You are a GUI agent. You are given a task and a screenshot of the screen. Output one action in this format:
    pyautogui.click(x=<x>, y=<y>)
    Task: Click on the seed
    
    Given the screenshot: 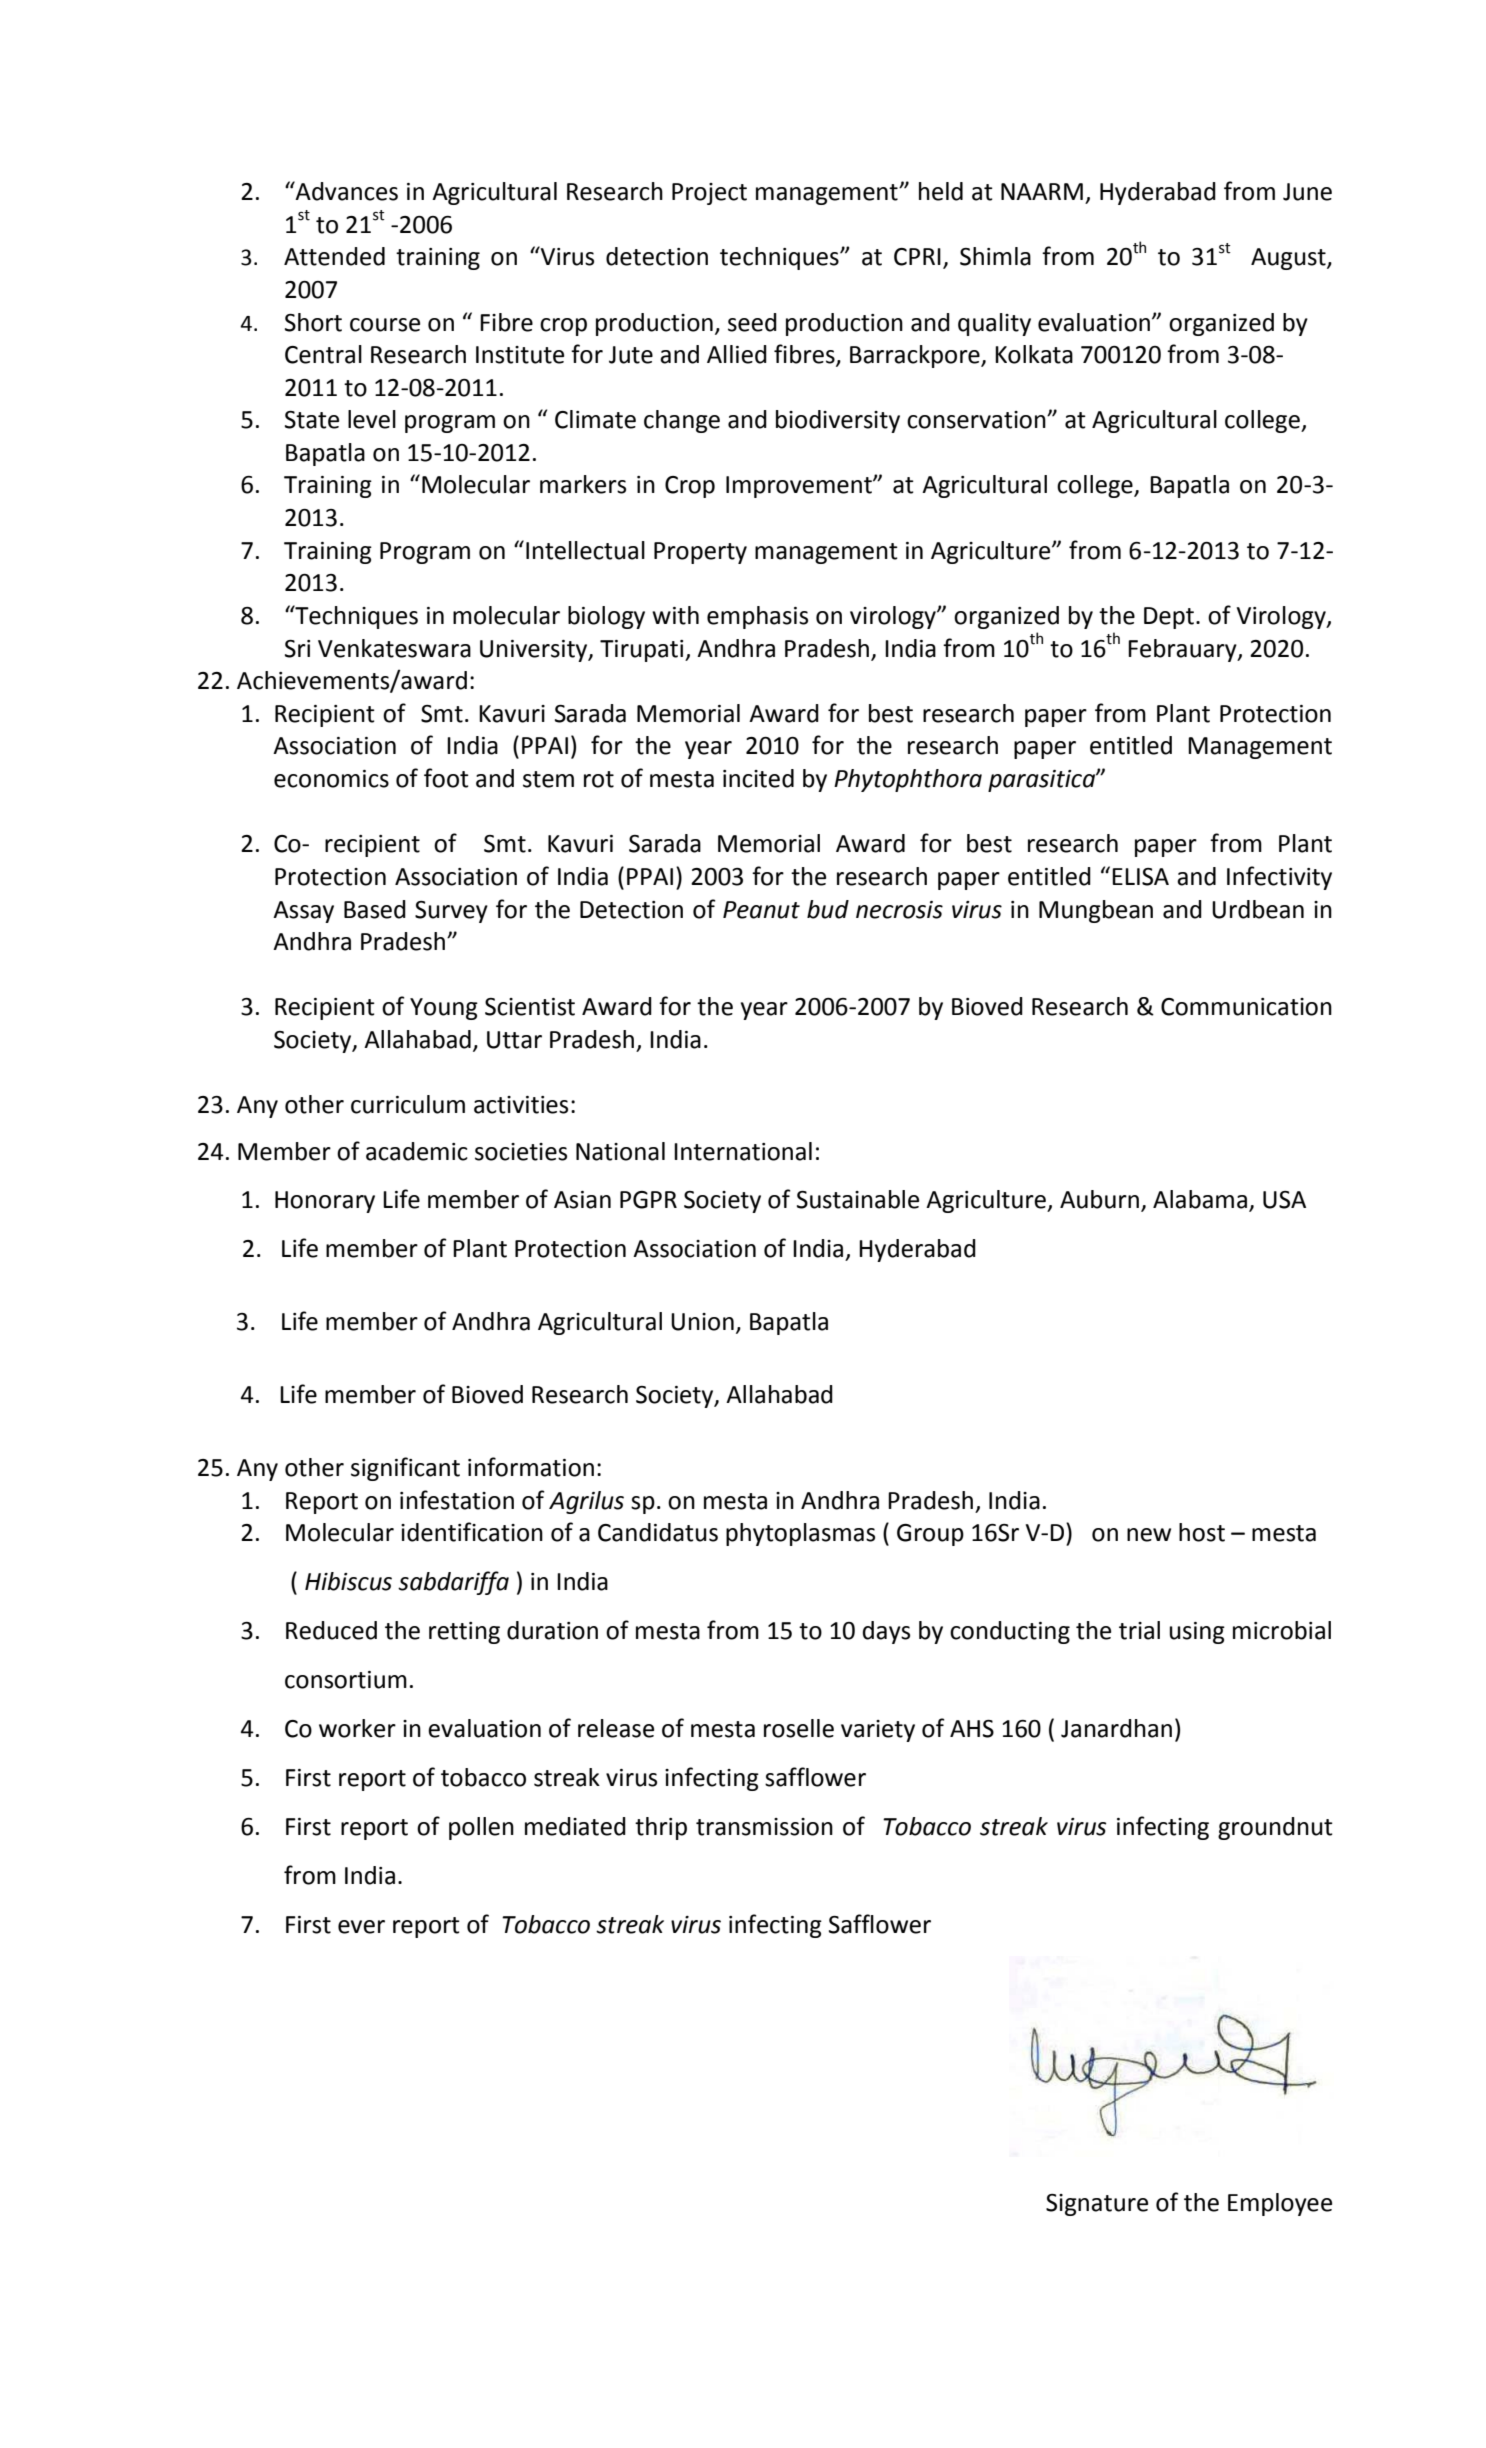 What is the action you would take?
    pyautogui.click(x=752, y=322)
